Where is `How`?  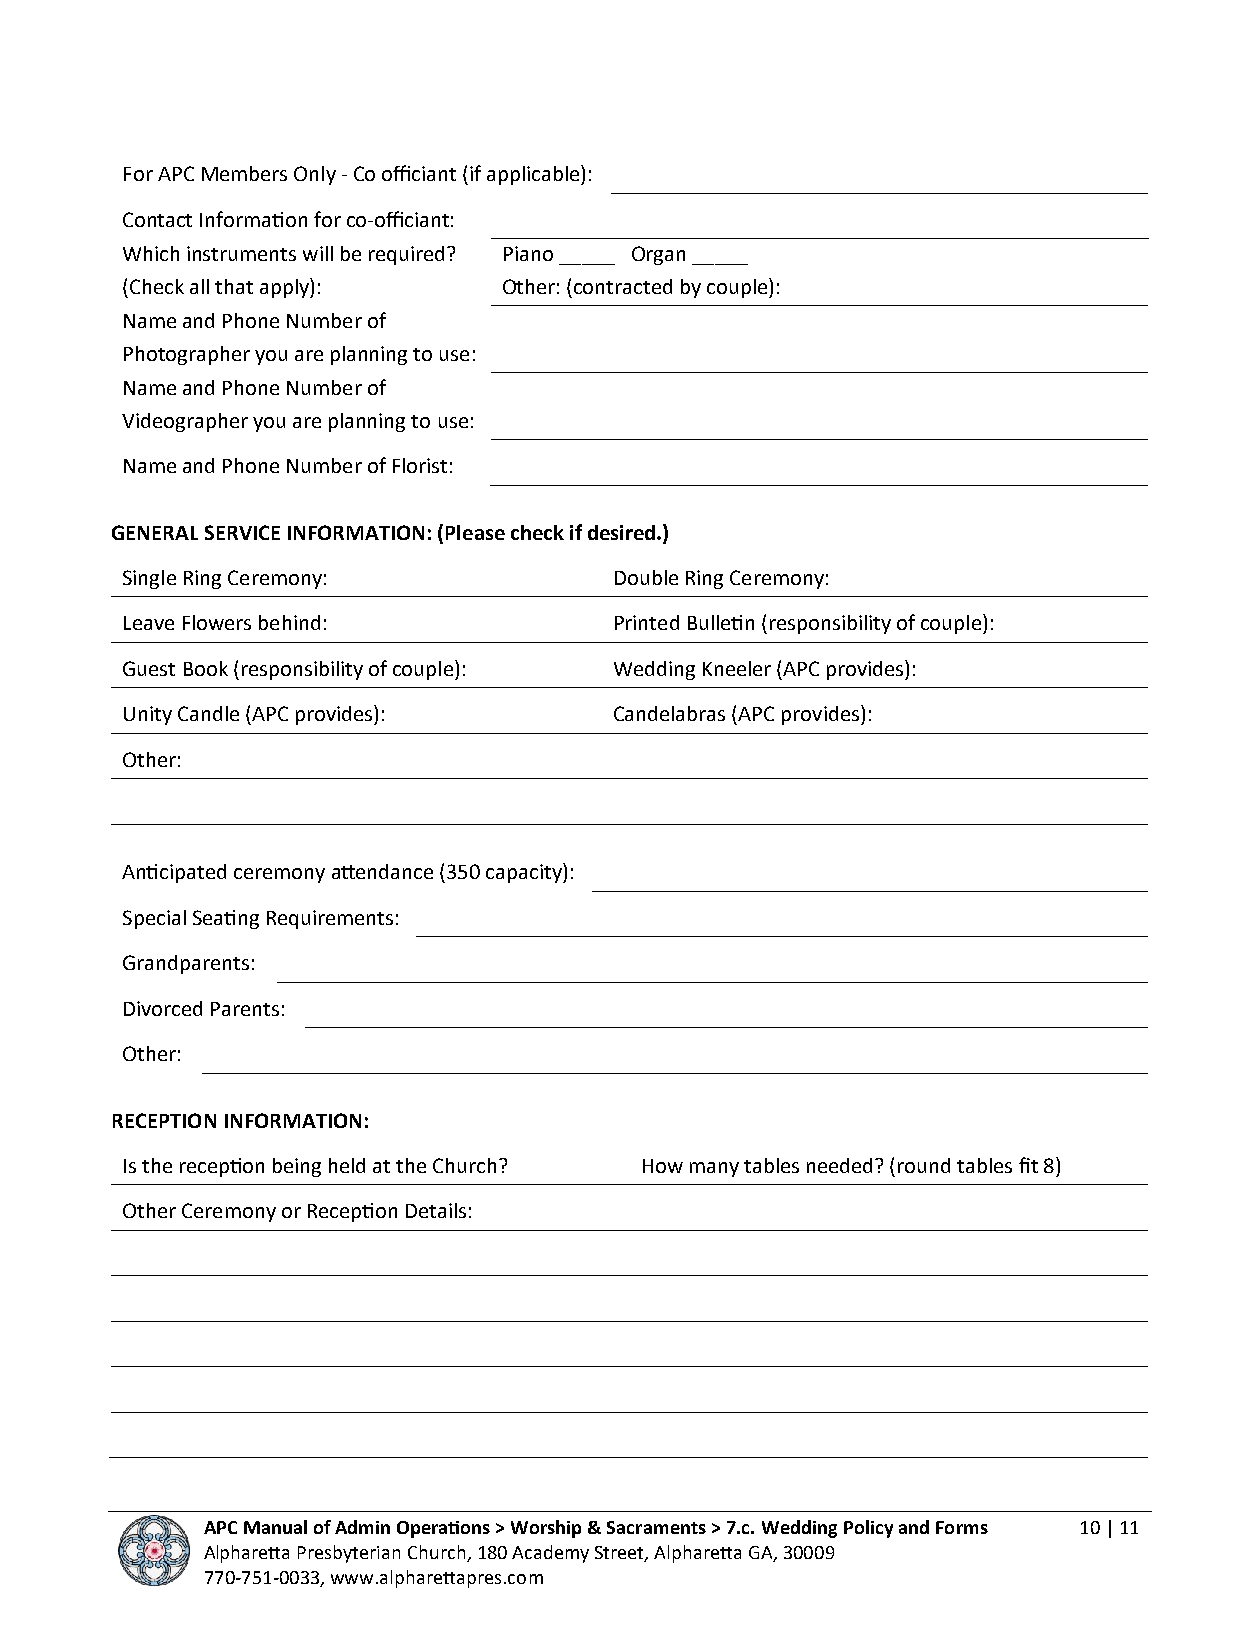 How is located at coordinates (663, 1166).
